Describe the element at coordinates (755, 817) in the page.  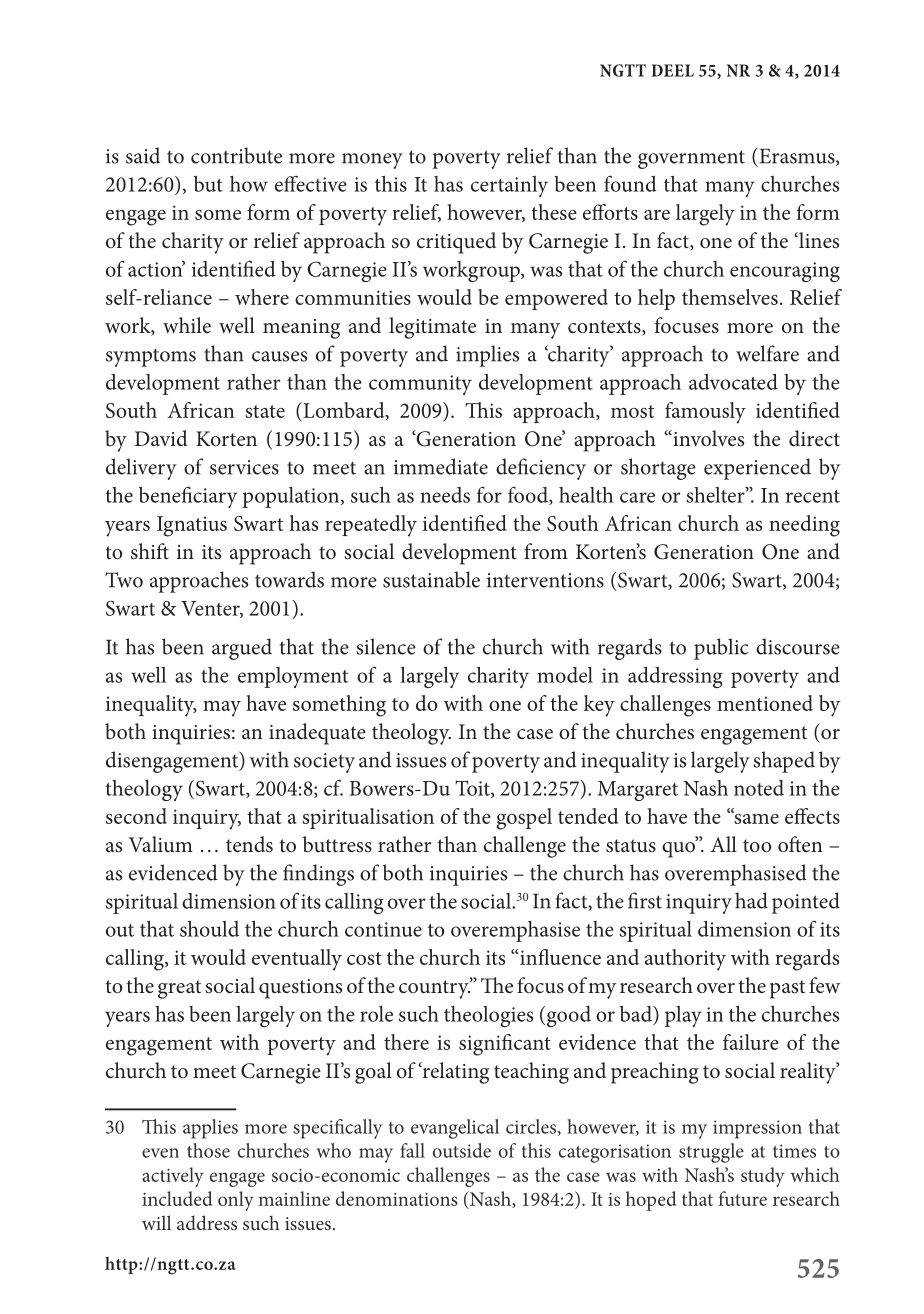
I see `same` at that location.
